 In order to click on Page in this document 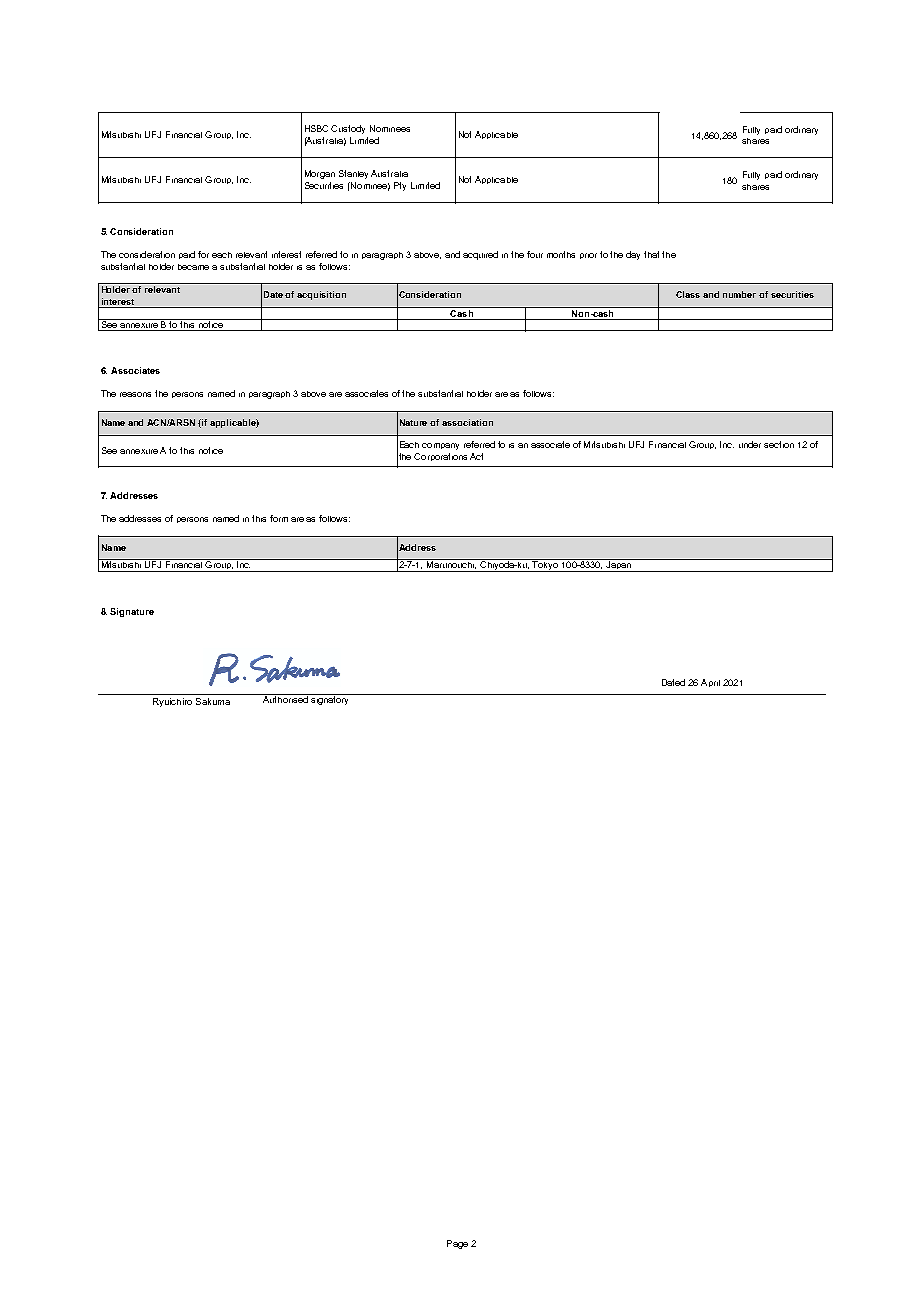, I will do `click(457, 1244)`.
